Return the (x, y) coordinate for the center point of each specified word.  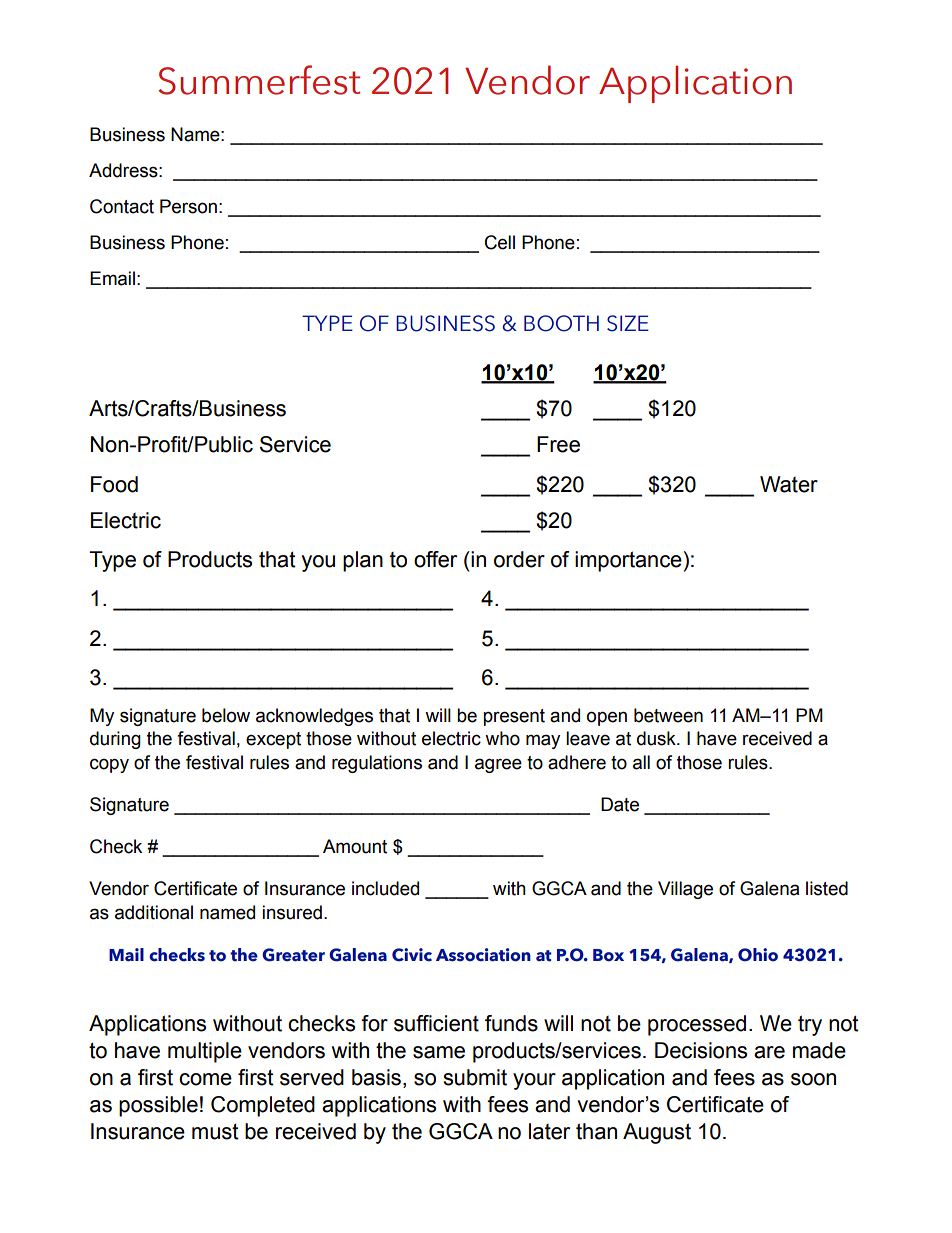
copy (109, 765)
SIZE (628, 323)
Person (188, 206)
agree (498, 765)
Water (789, 484)
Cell (500, 242)
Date (620, 804)
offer (435, 559)
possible (158, 1106)
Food (114, 484)
